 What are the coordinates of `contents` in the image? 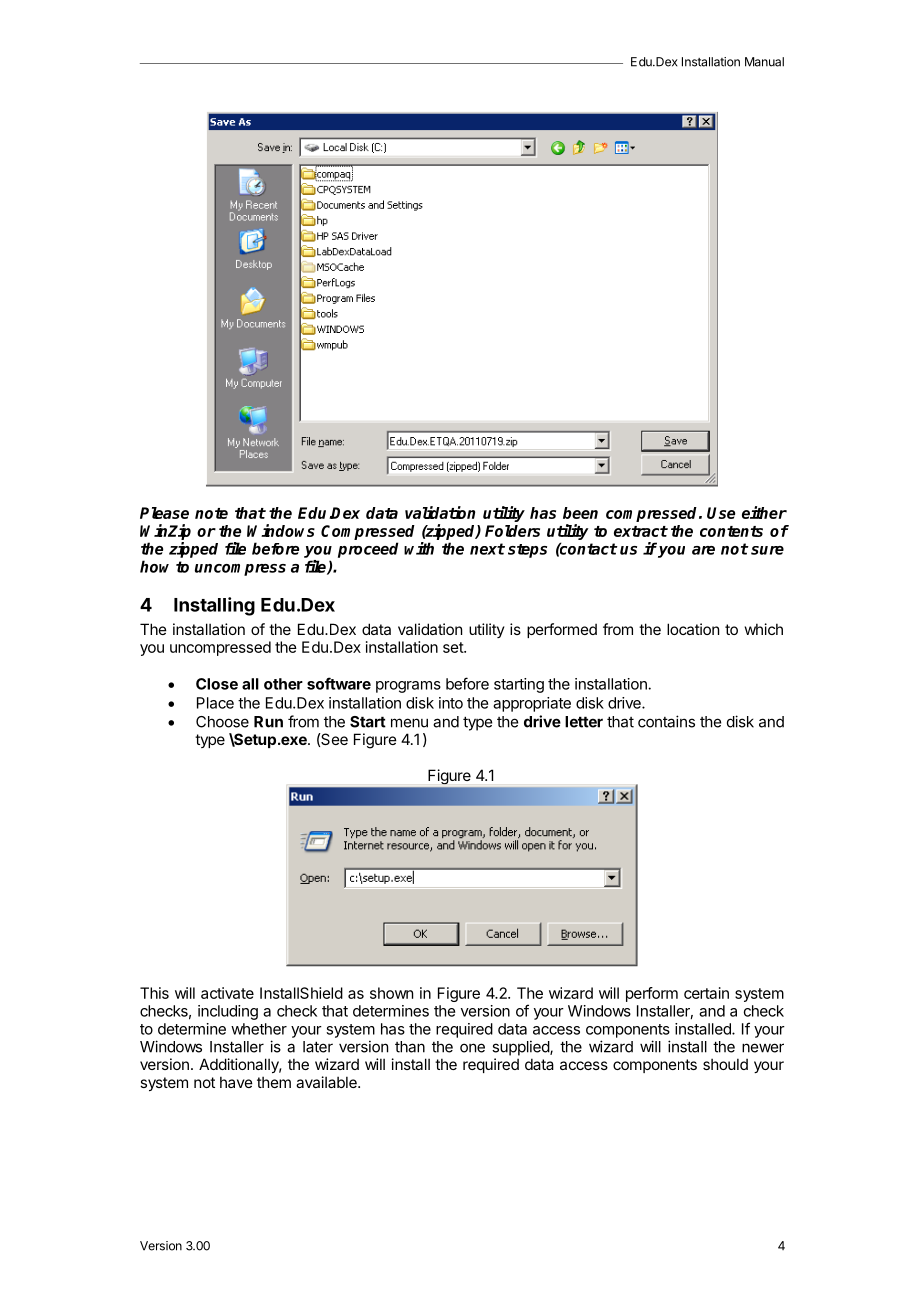 It's located at (731, 531).
